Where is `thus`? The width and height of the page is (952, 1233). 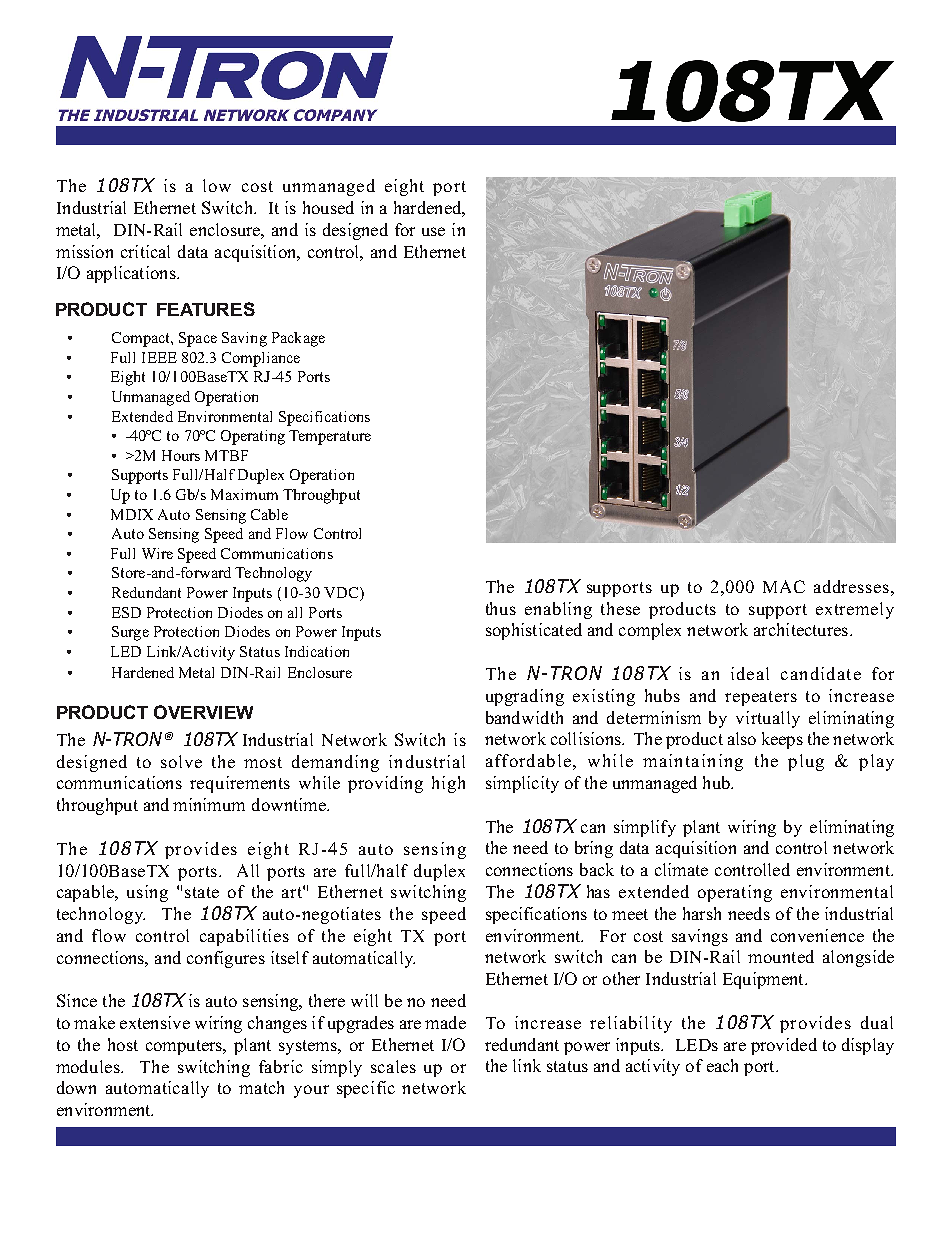 thus is located at coordinates (501, 608).
